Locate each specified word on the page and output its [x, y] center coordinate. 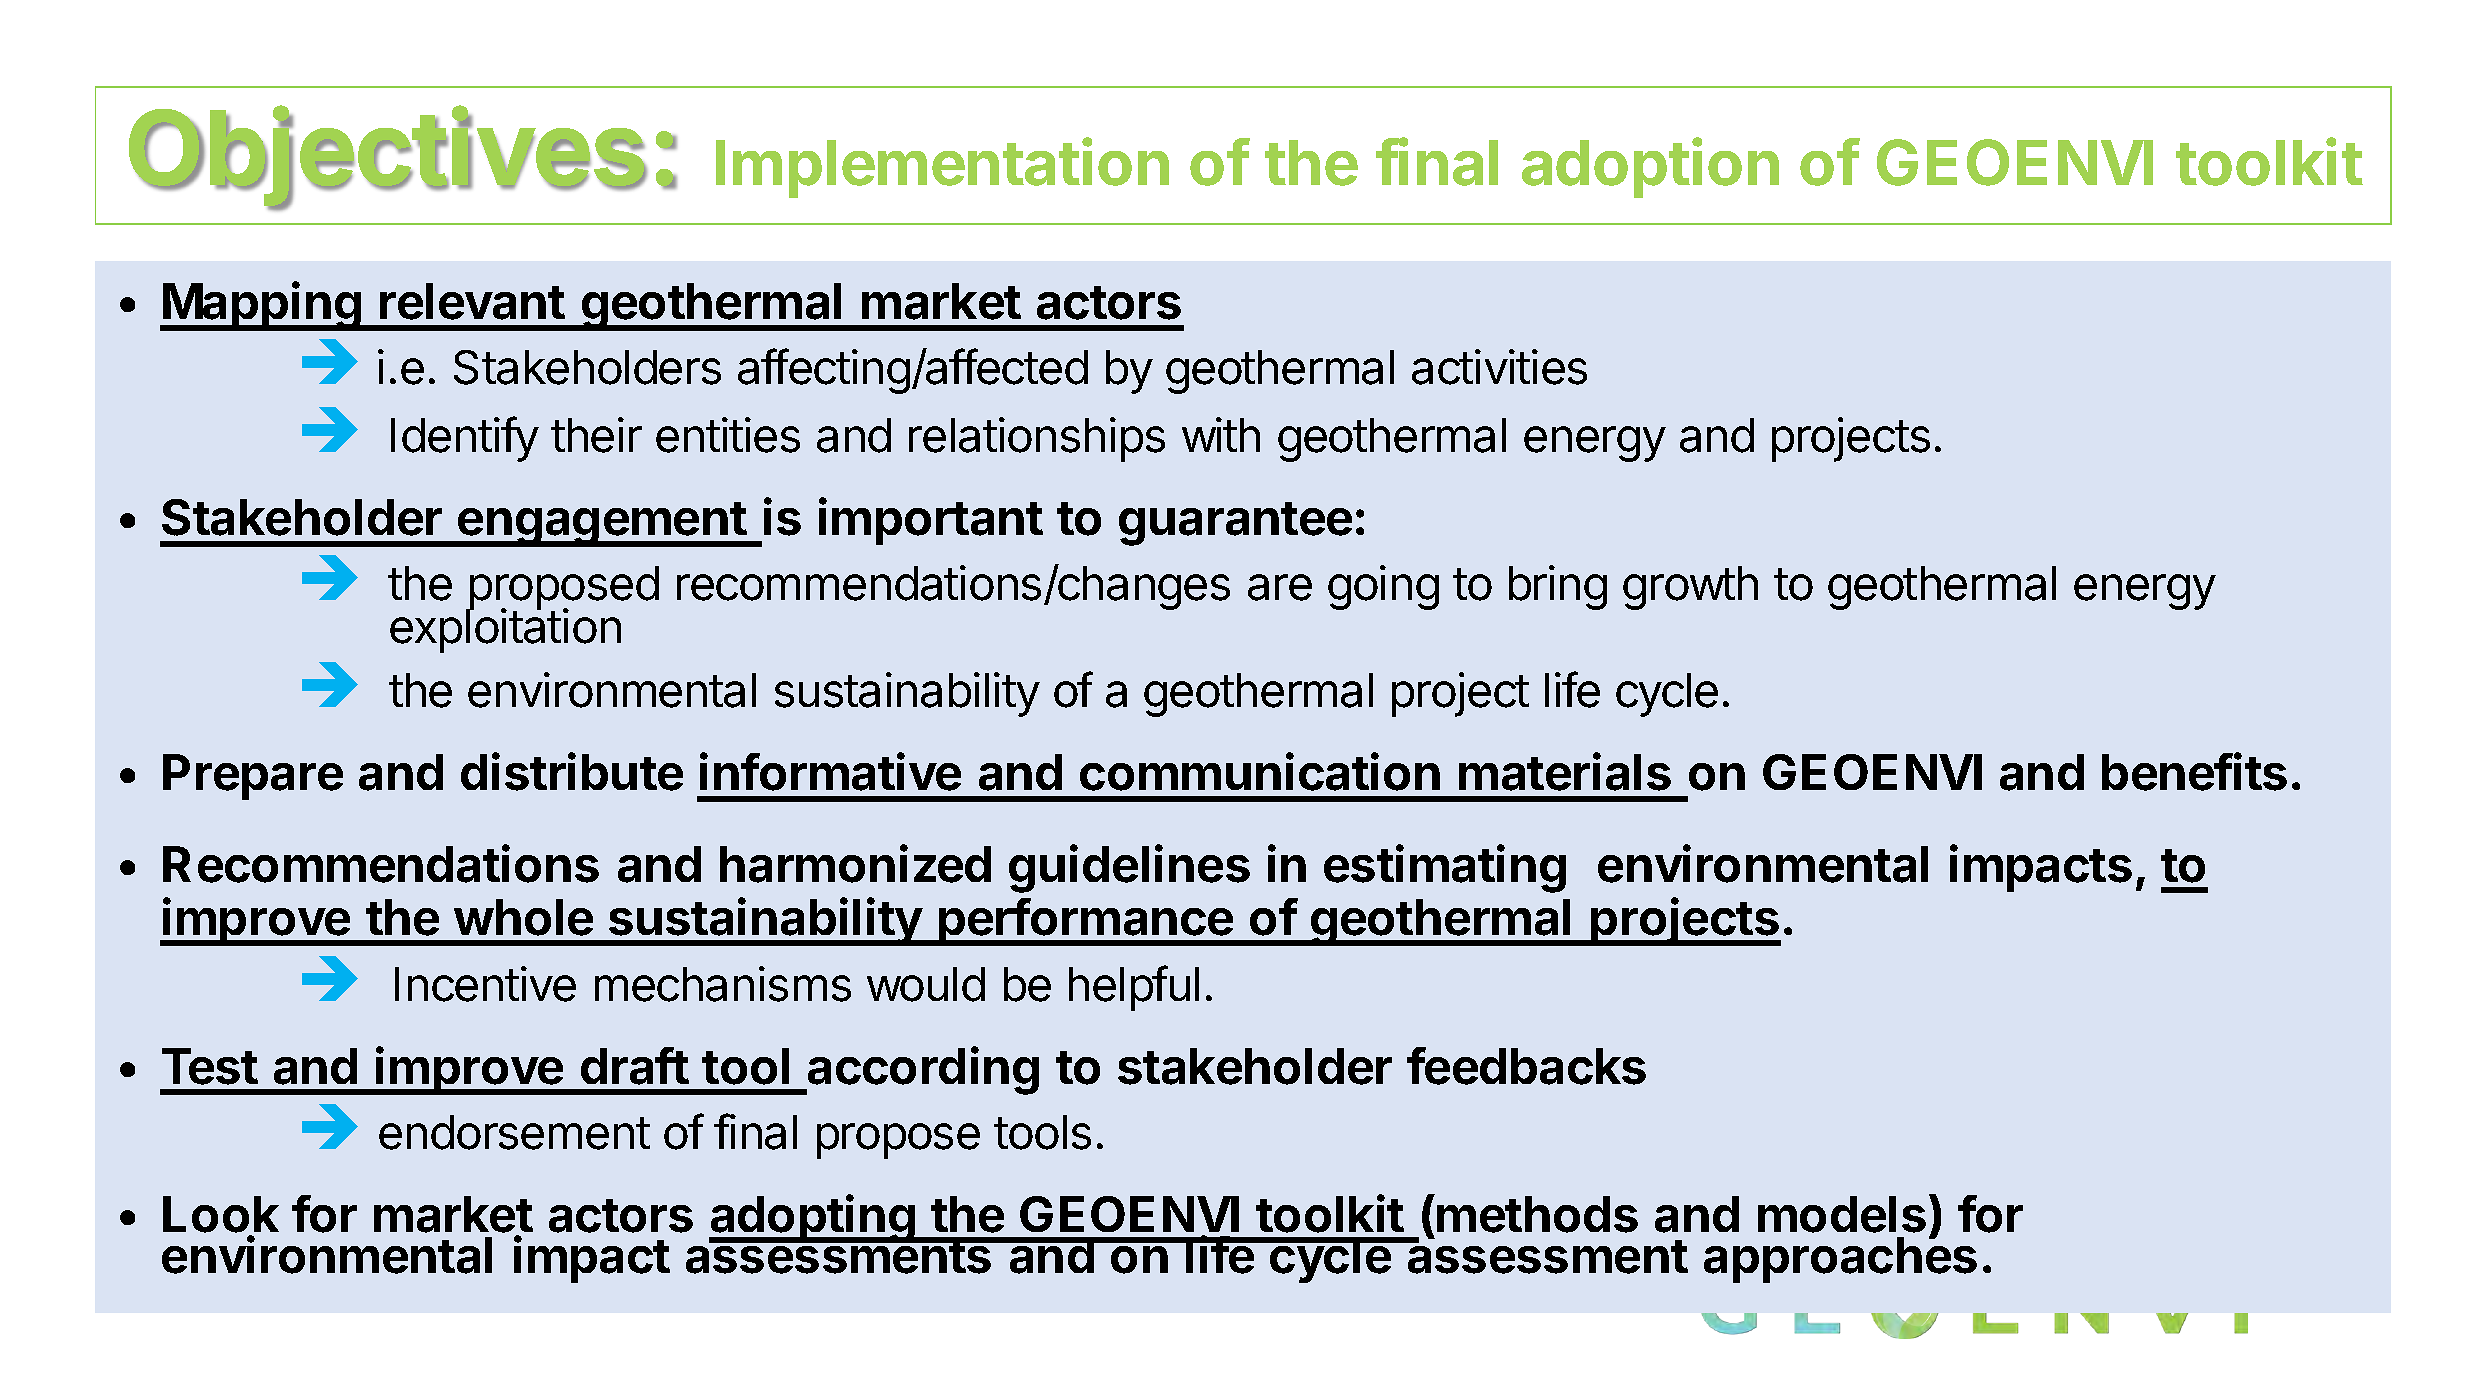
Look [221, 1214]
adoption [1650, 167]
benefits [2194, 772]
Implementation [942, 167]
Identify [465, 439]
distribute [572, 772]
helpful [1134, 988]
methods [1537, 1214]
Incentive [485, 984]
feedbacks [1526, 1066]
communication [1260, 772]
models [1842, 1214]
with [1221, 434]
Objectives [388, 158]
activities [1499, 367]
